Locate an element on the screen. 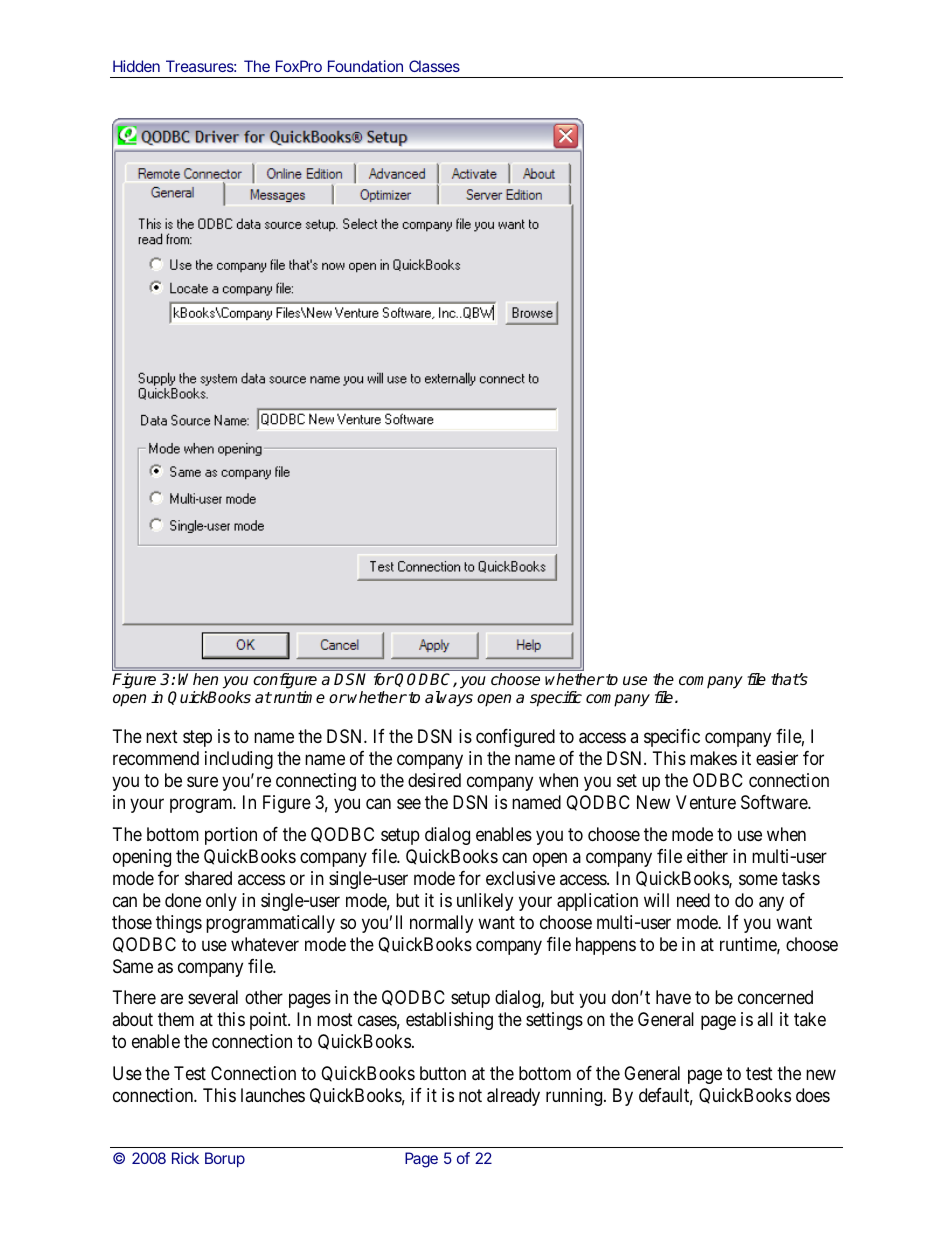 This screenshot has width=952, height=1233. Hidden is located at coordinates (136, 66).
